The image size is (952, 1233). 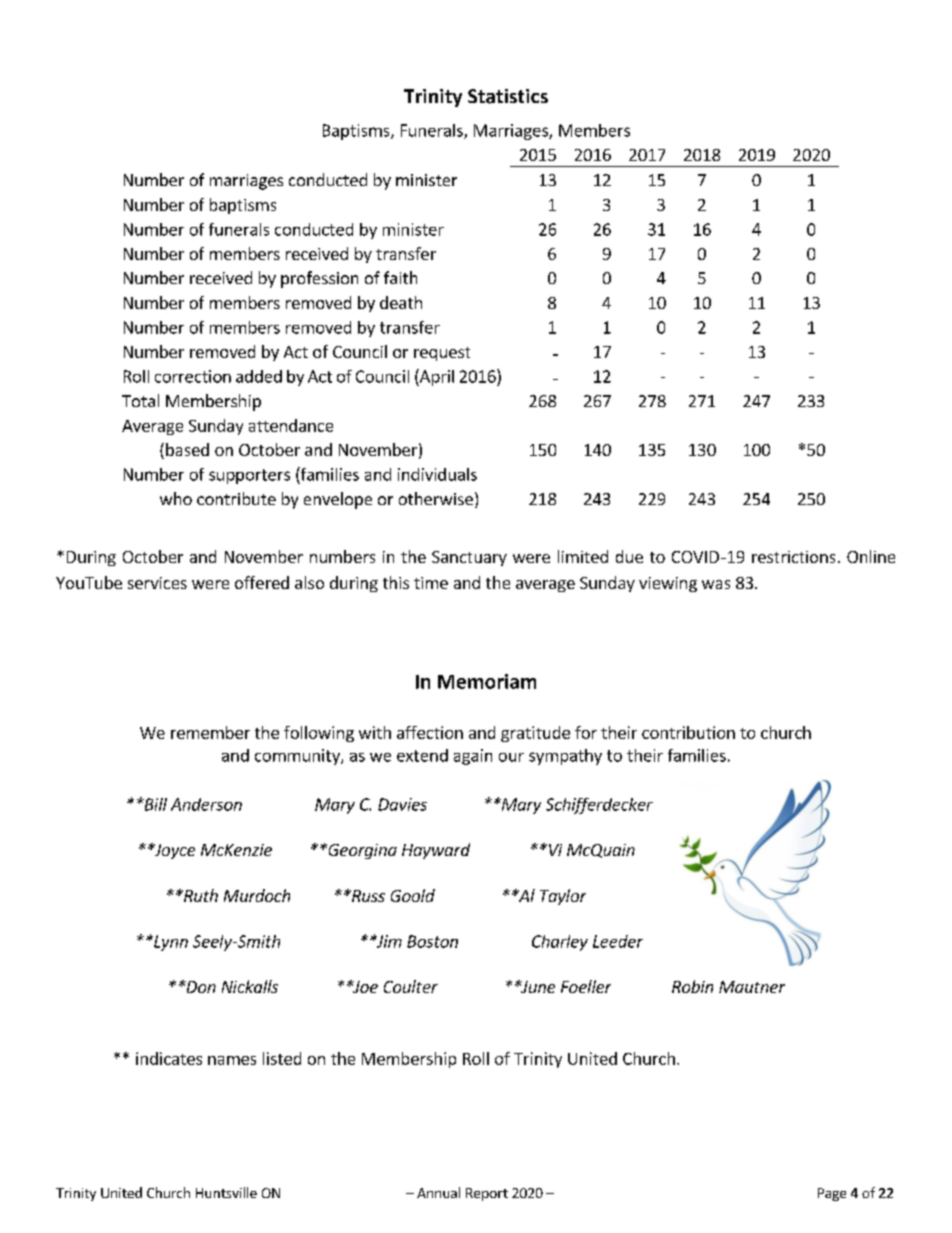 What do you see at coordinates (508, 96) in the image?
I see `Statistics` at bounding box center [508, 96].
